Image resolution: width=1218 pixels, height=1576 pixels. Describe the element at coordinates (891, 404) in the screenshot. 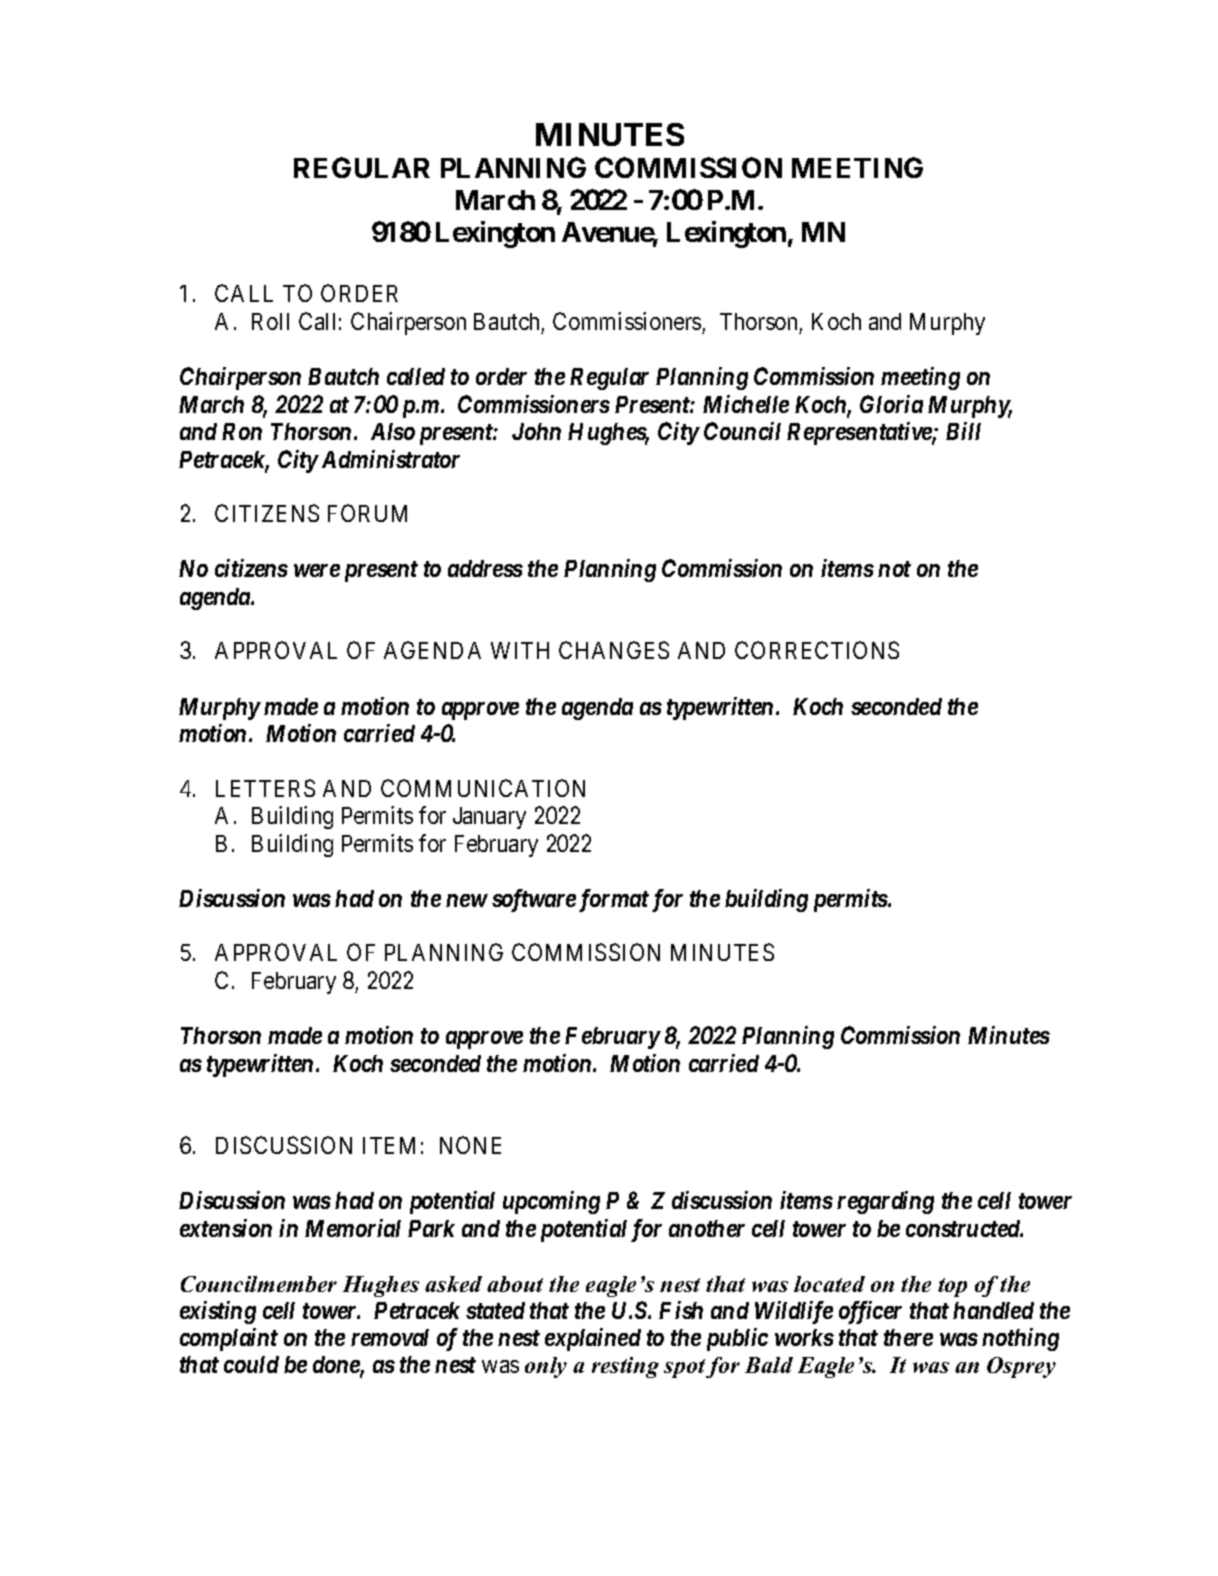

I see `Gloria` at that location.
